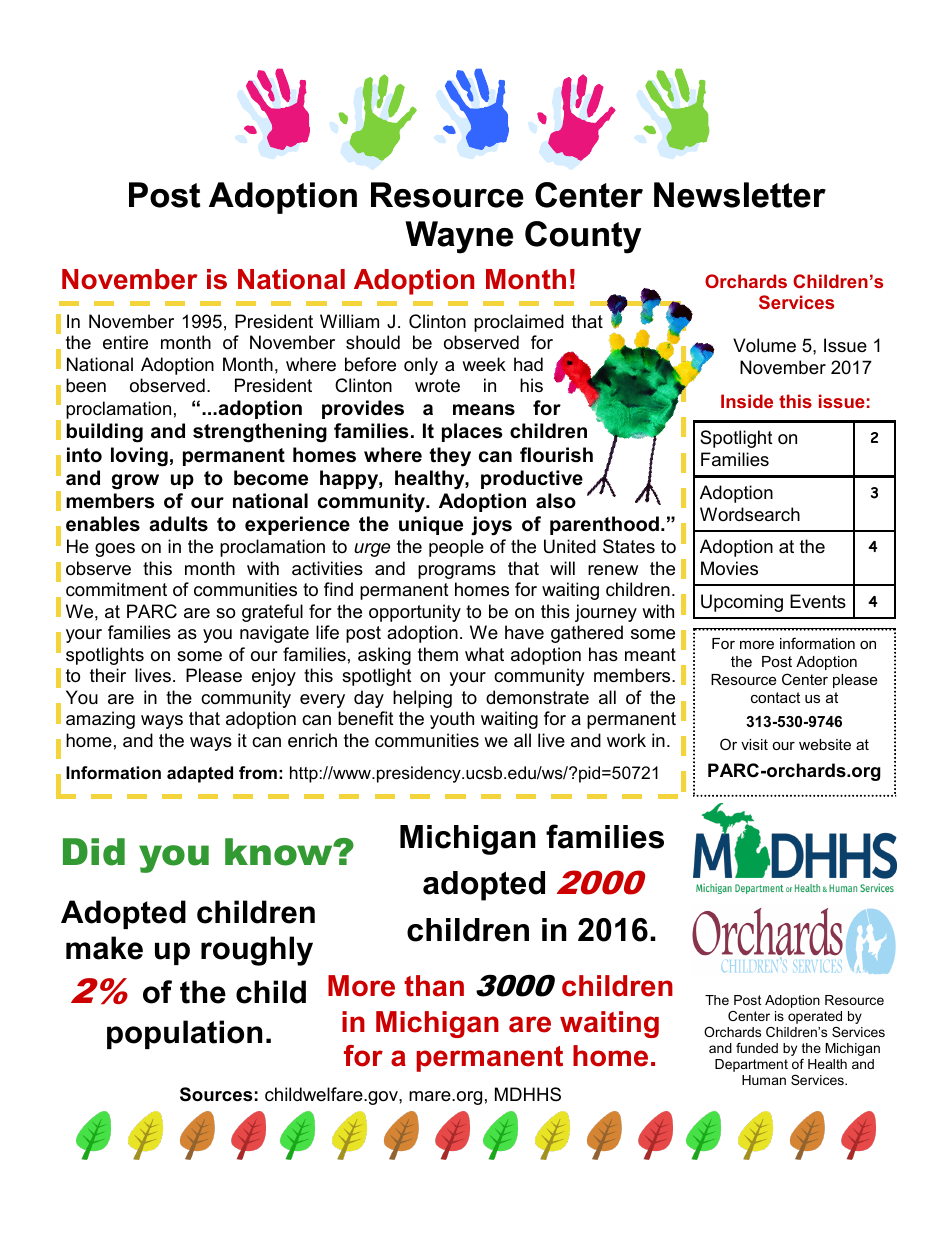 The image size is (952, 1233). Describe the element at coordinates (216, 1094) in the image. I see `Sources` at that location.
